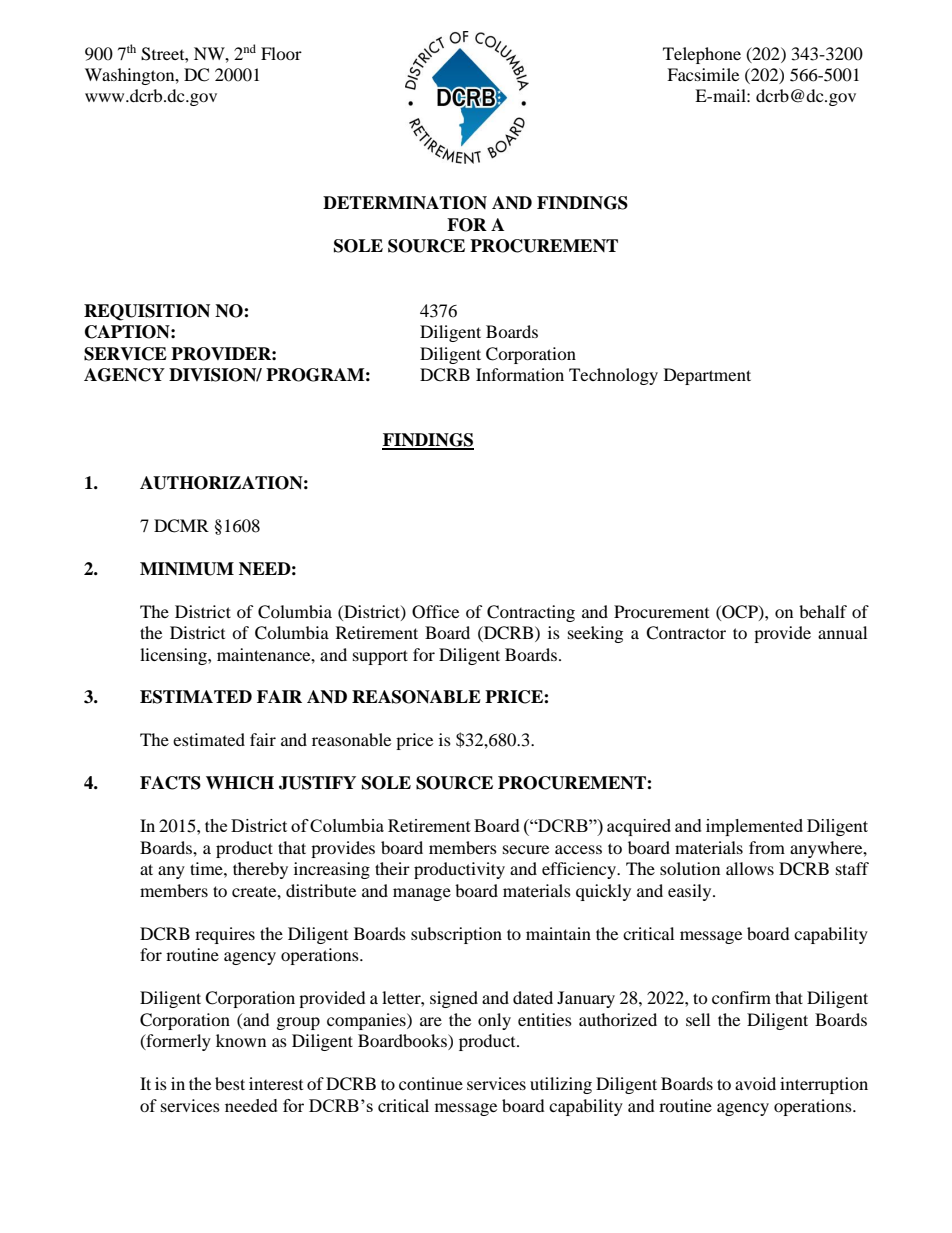 The image size is (952, 1233). What do you see at coordinates (281, 53) in the screenshot?
I see `Floor` at bounding box center [281, 53].
